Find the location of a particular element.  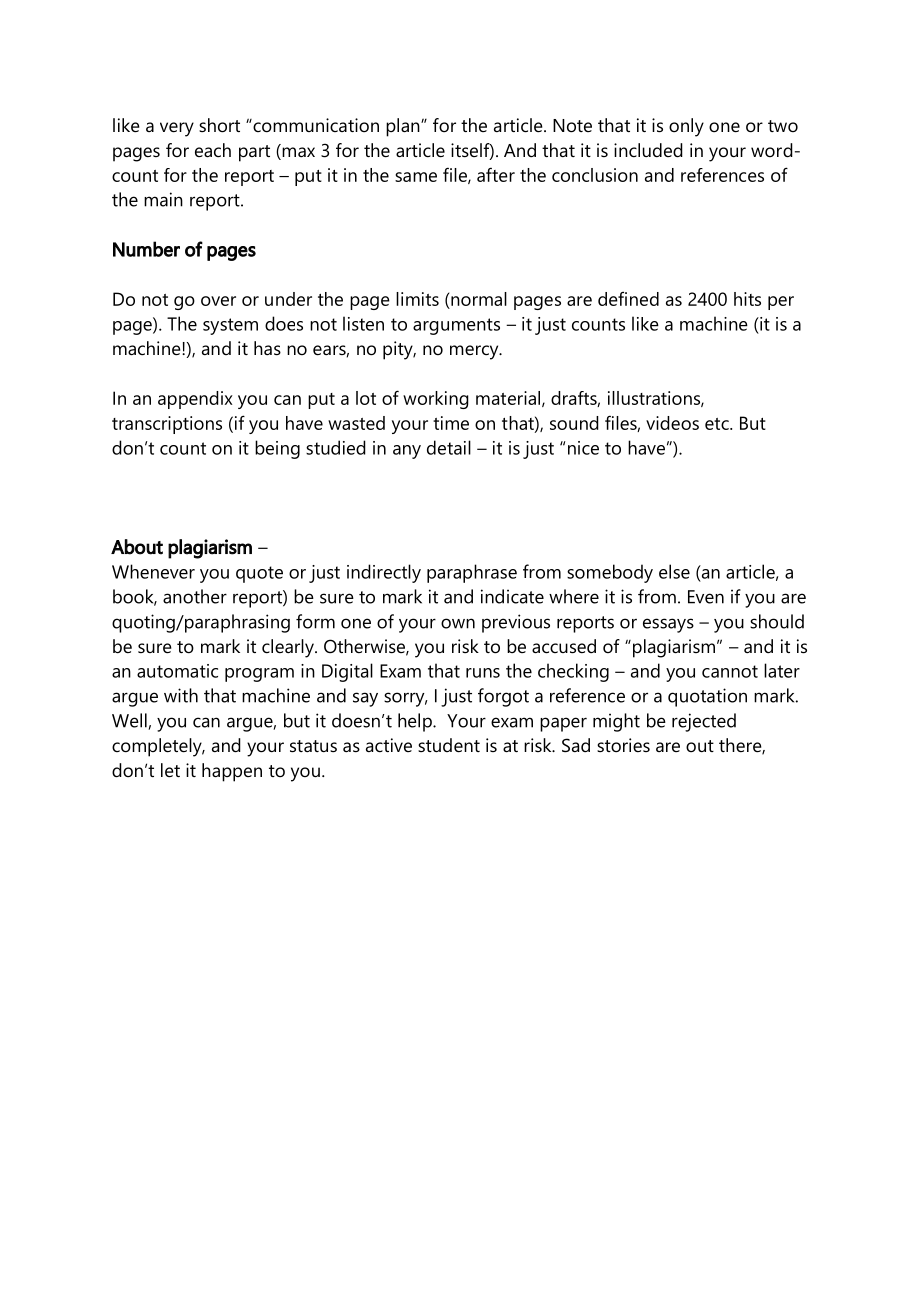

hits is located at coordinates (747, 299).
